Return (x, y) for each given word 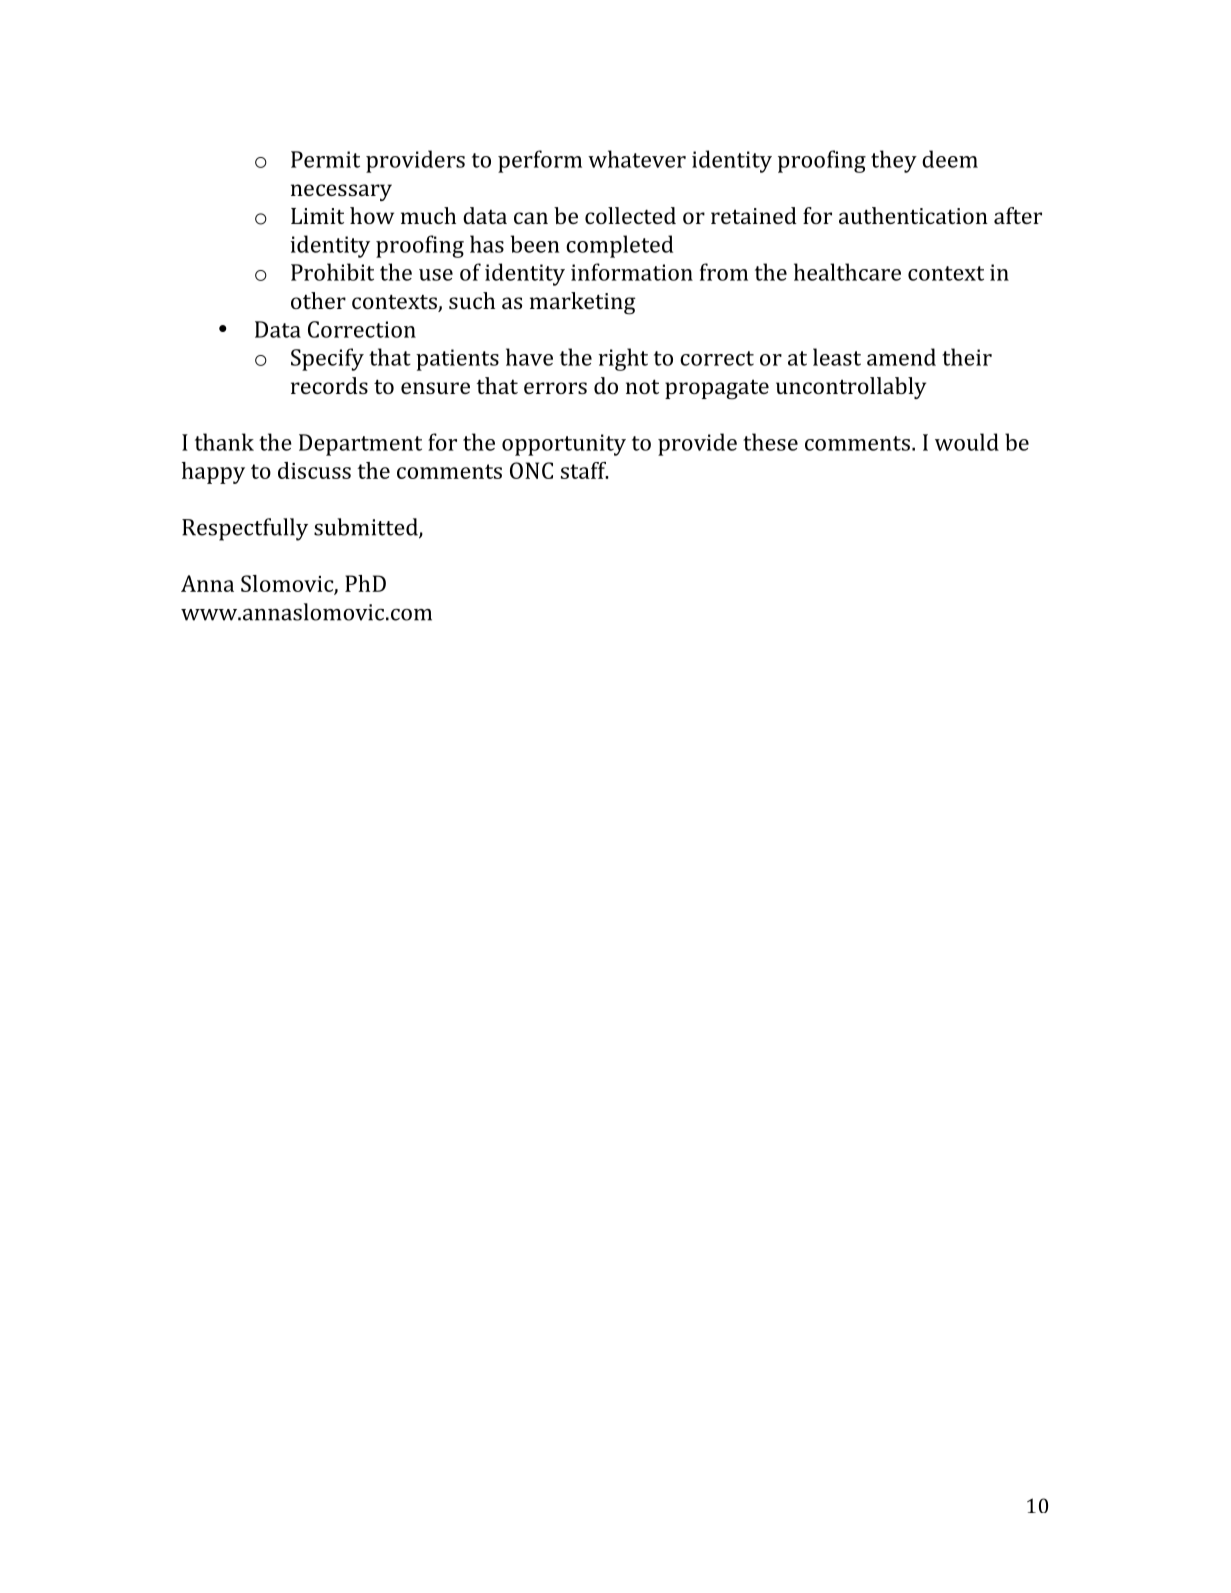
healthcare (847, 272)
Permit (325, 159)
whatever (637, 159)
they (894, 161)
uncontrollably (851, 388)
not (642, 387)
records (329, 385)
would (967, 442)
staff (584, 470)
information (632, 272)
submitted (367, 528)
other (318, 300)
